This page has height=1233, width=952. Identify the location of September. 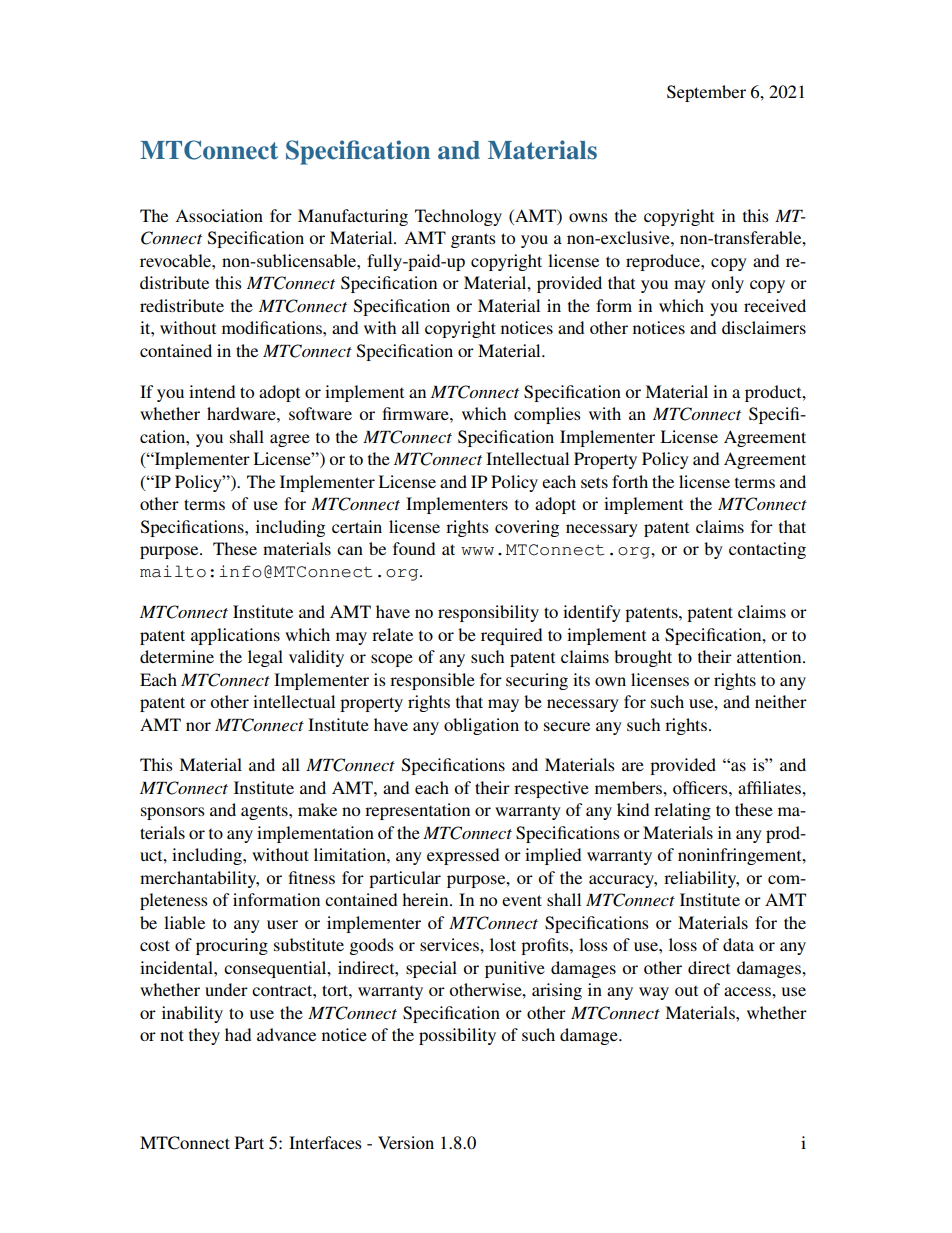
(706, 93).
